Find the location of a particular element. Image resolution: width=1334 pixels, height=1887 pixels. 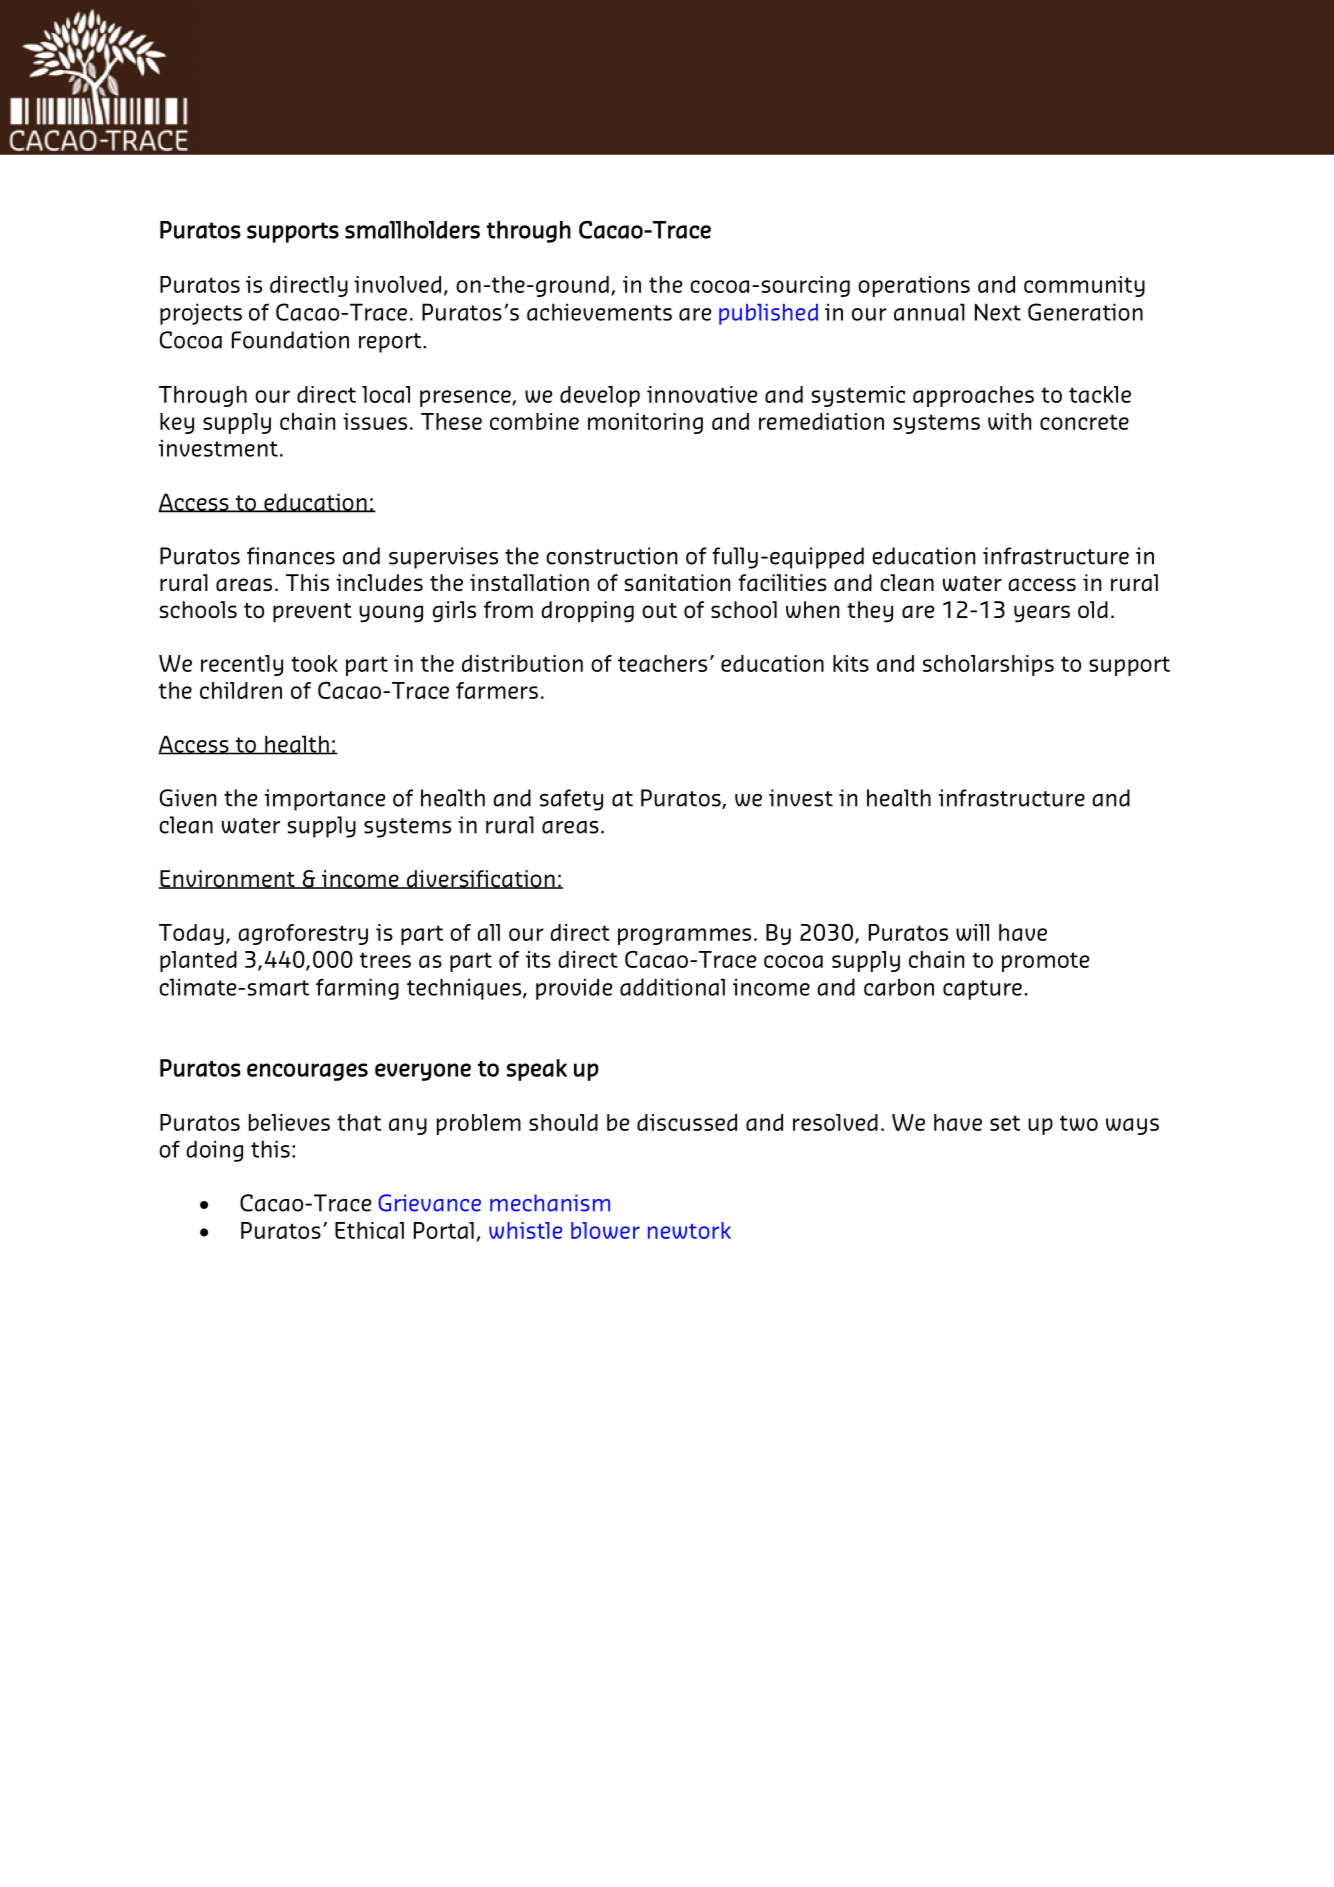

involved is located at coordinates (397, 284).
